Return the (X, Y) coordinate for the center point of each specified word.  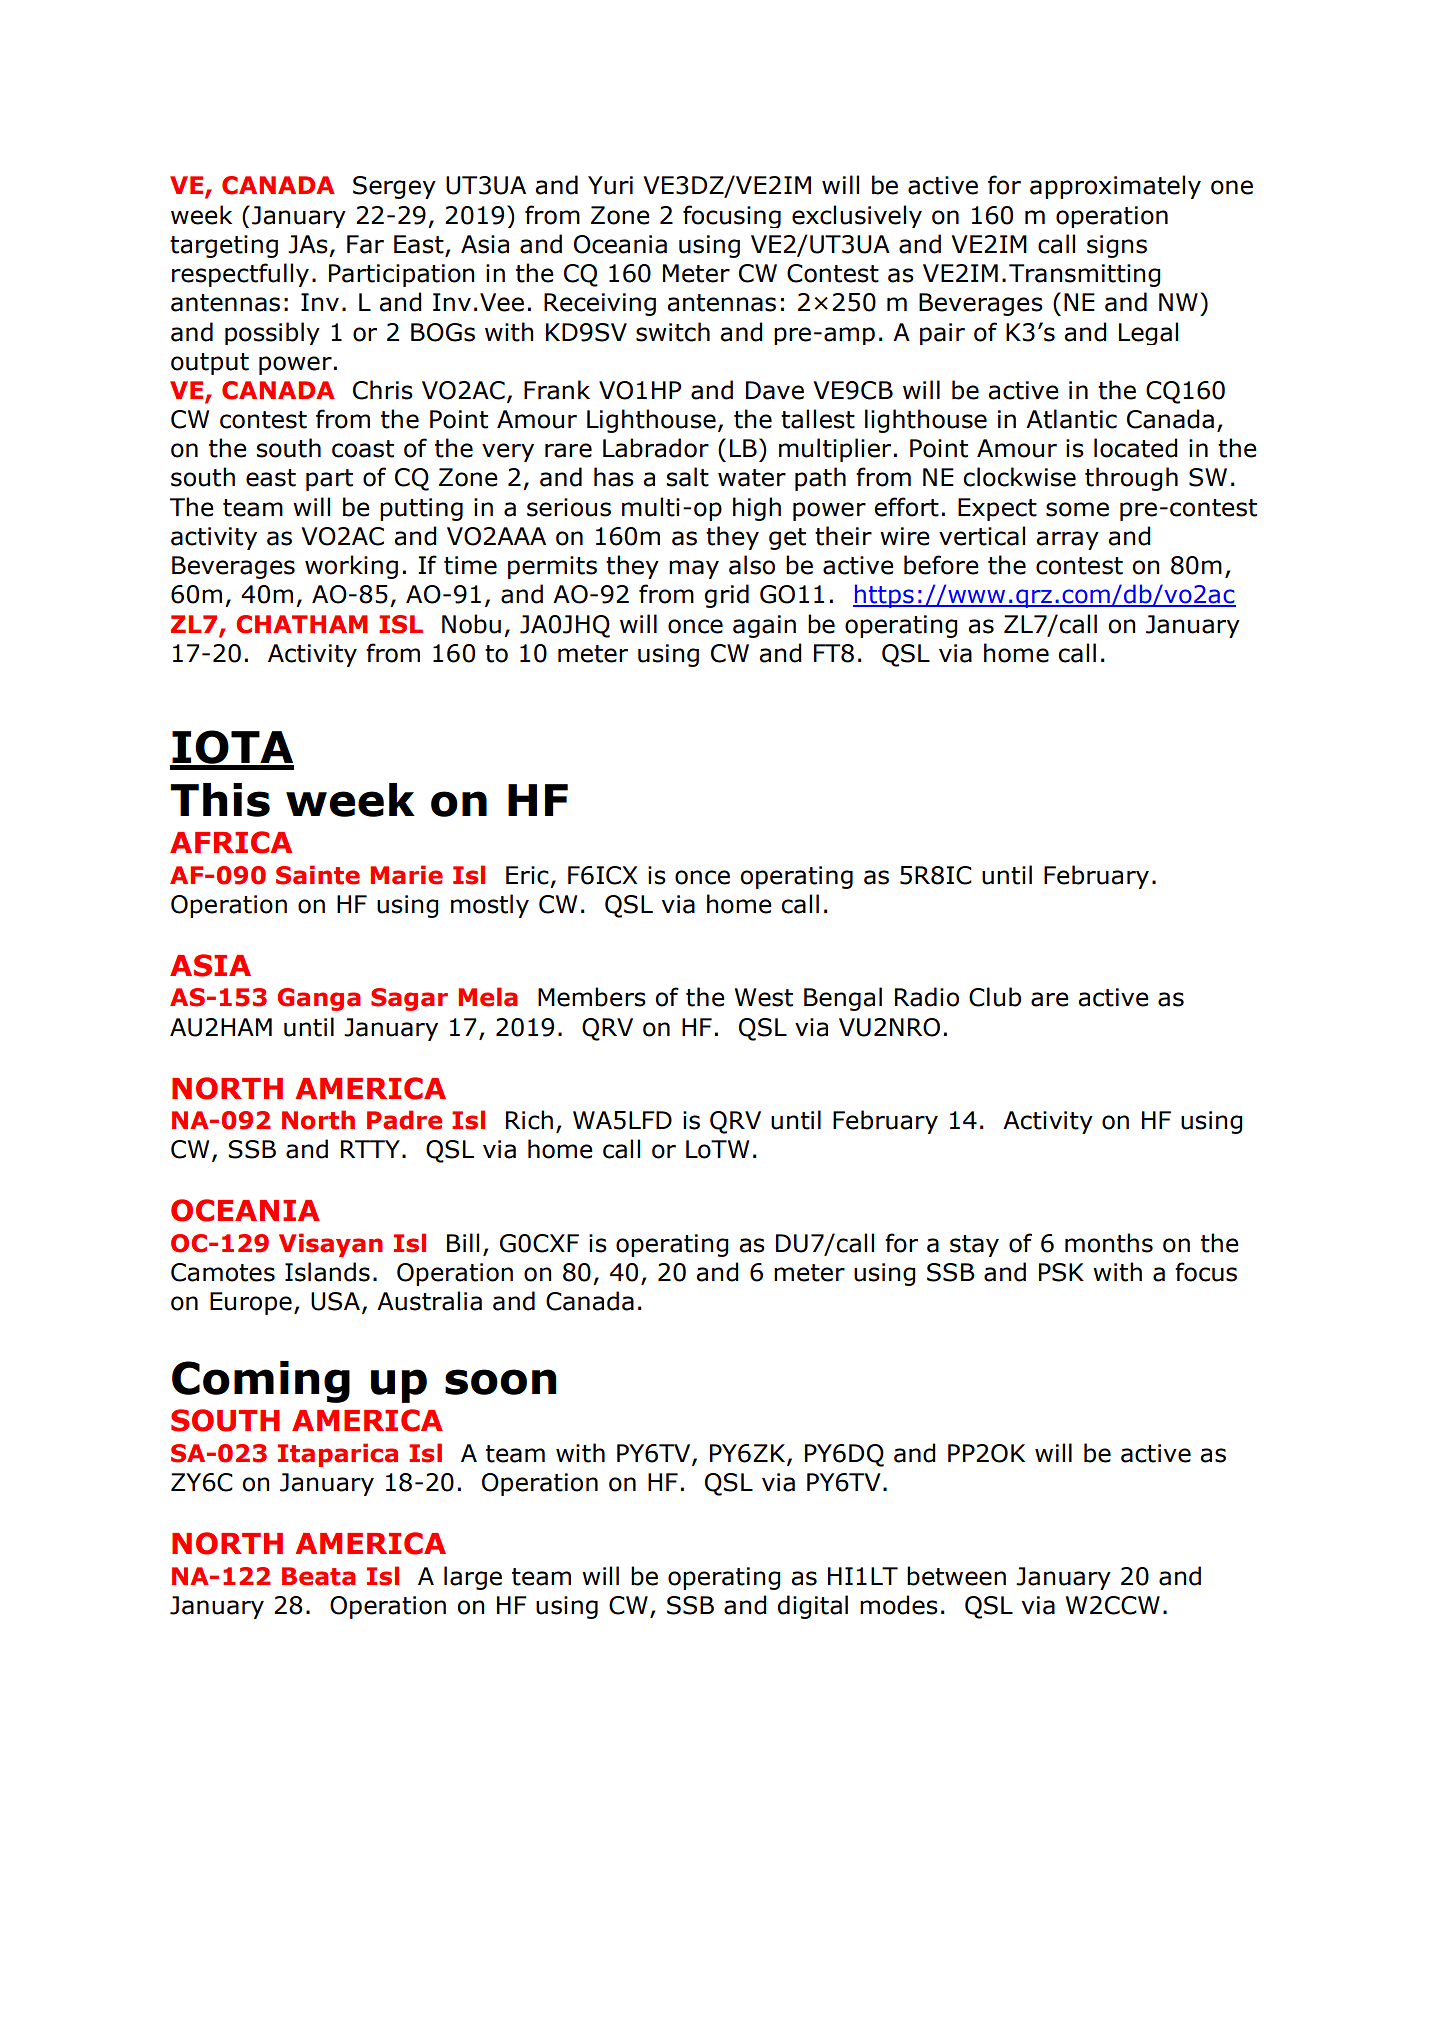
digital (813, 1607)
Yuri (610, 185)
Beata (319, 1576)
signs (1117, 246)
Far (365, 244)
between (956, 1576)
